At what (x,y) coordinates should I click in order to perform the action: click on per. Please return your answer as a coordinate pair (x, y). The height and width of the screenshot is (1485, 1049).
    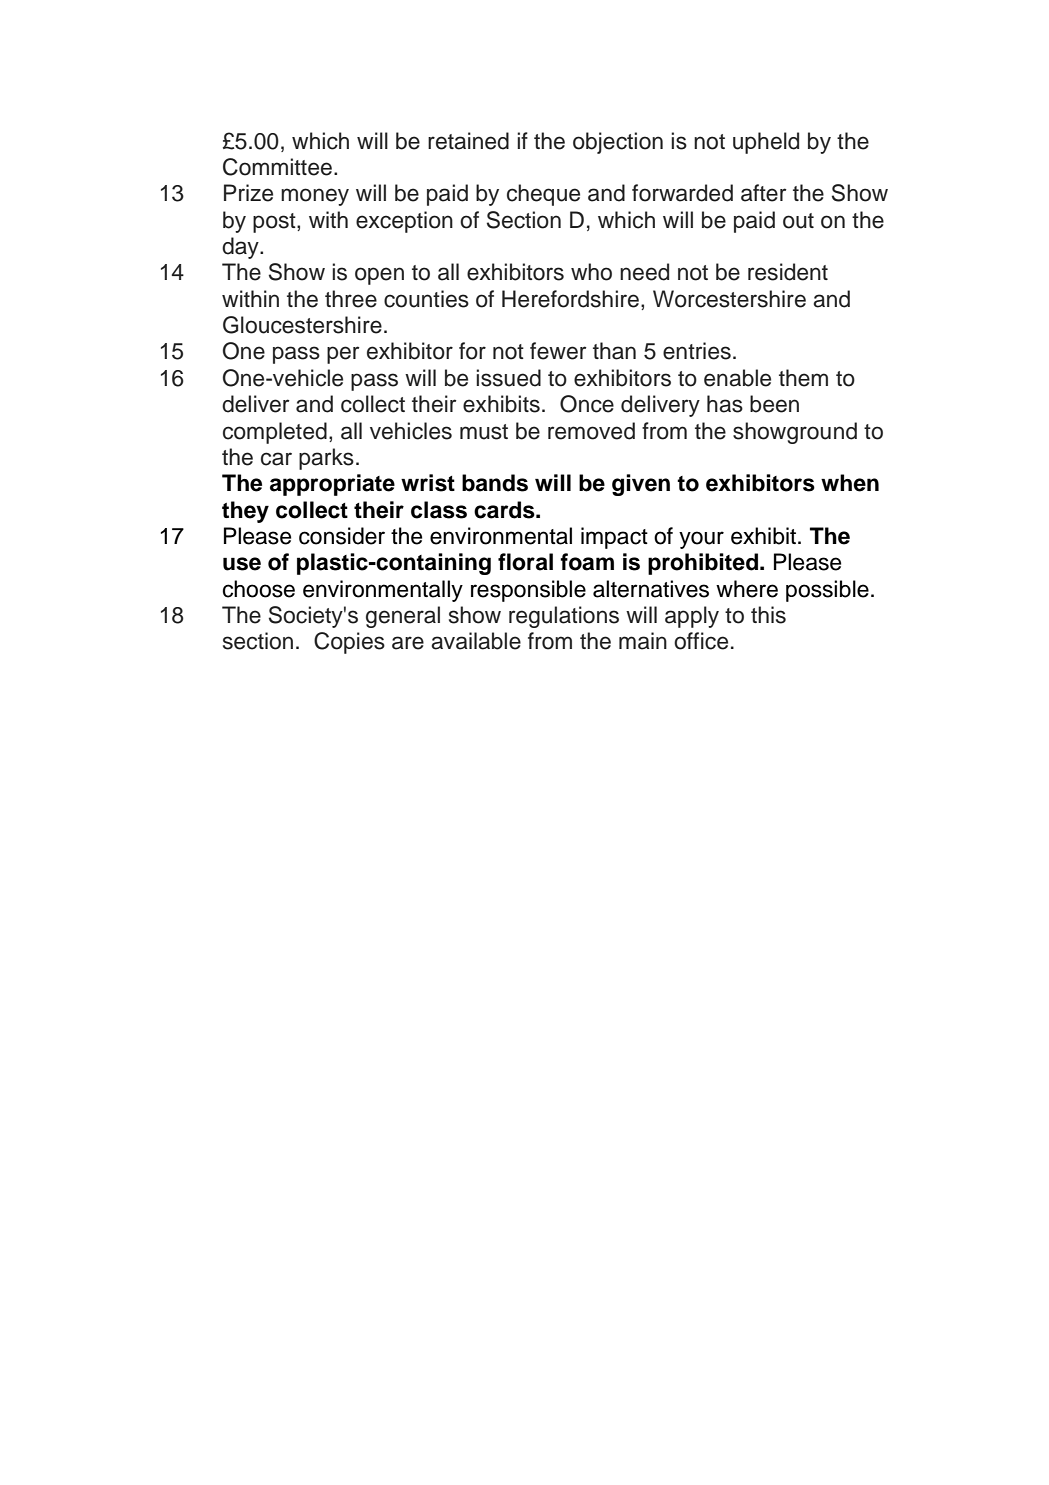
    Looking at the image, I should click on (343, 355).
